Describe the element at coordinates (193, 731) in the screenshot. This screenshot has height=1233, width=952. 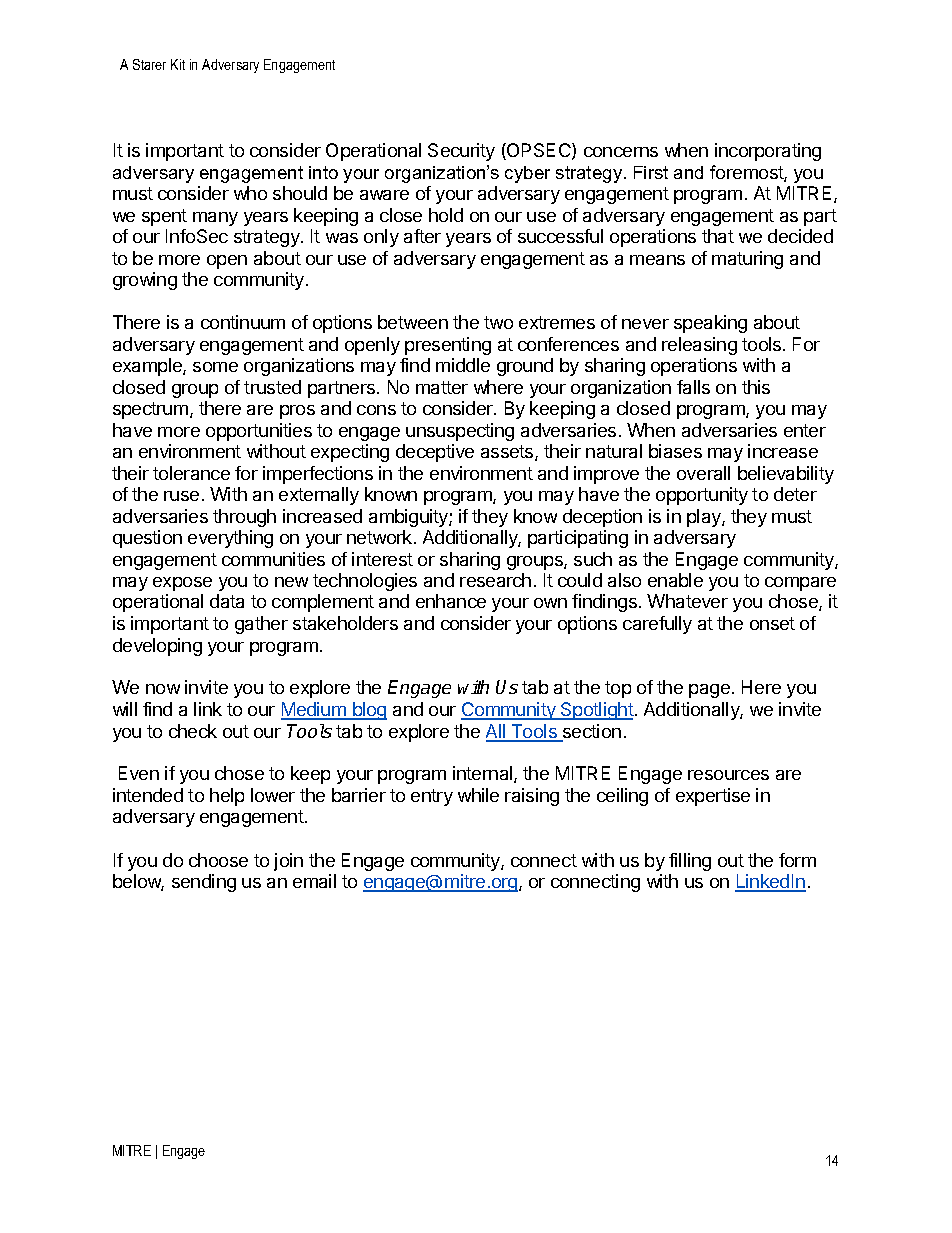
I see `check` at that location.
